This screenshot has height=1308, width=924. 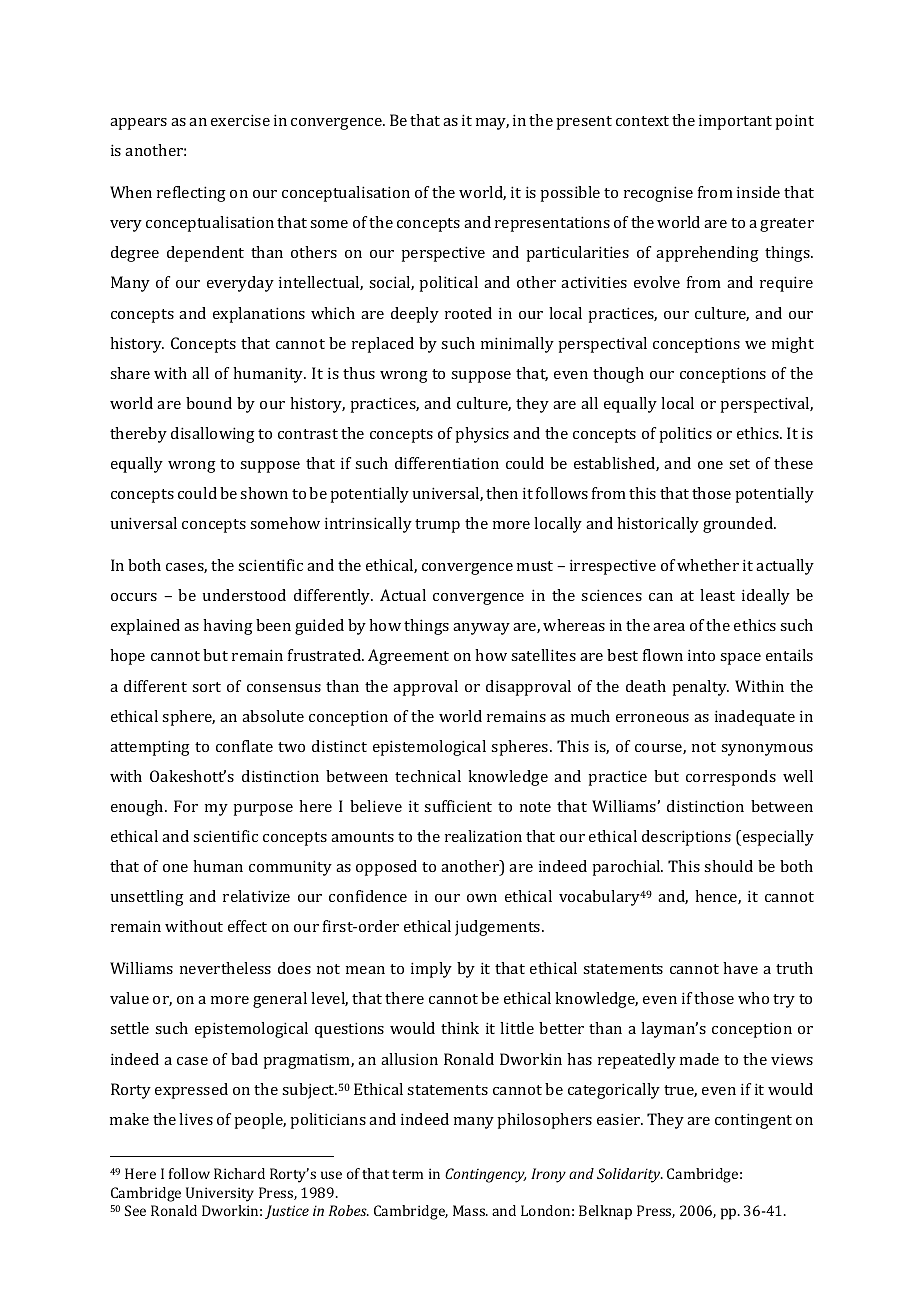 I want to click on For, so click(x=186, y=806).
